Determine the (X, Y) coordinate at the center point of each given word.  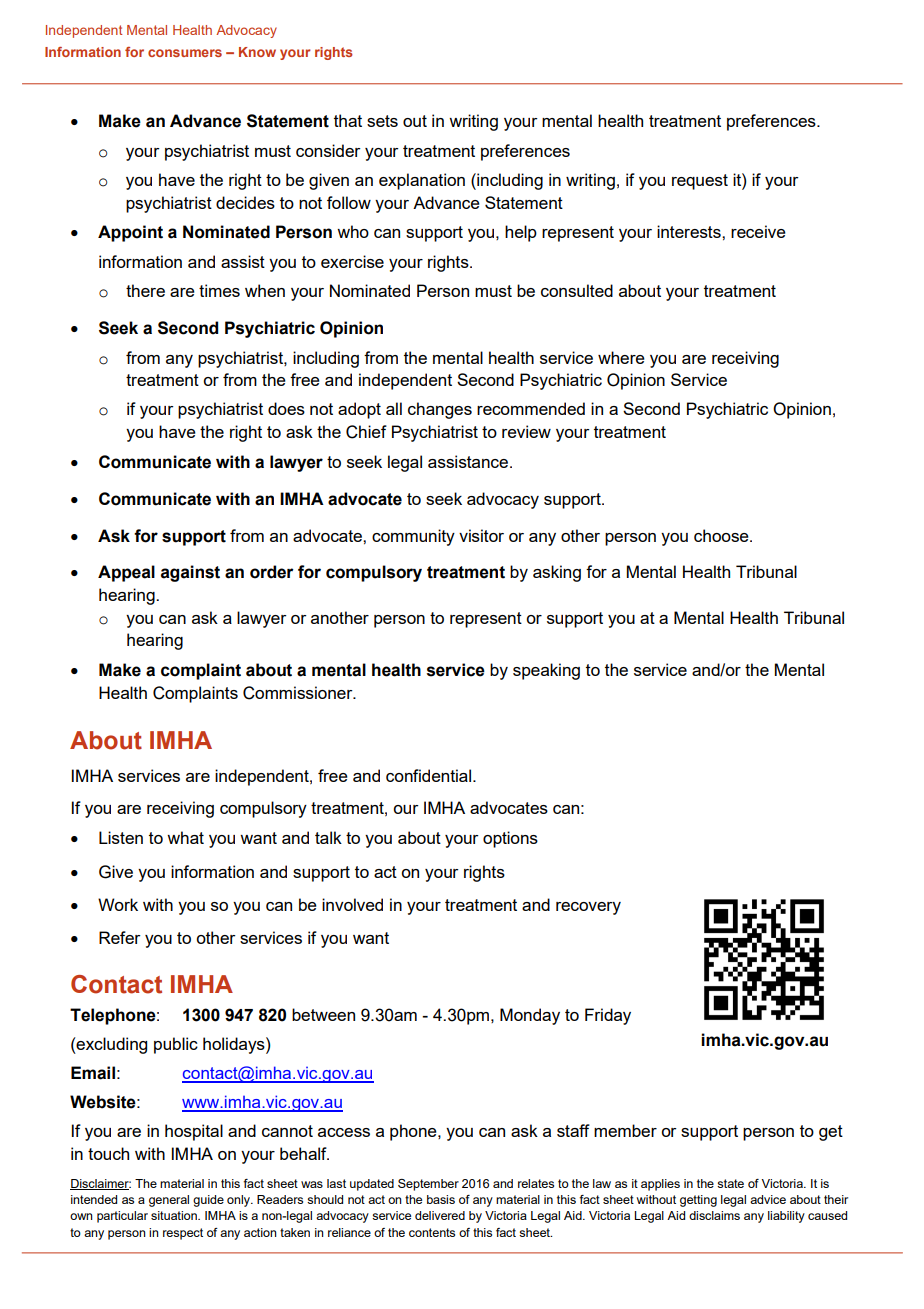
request (700, 182)
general (169, 1201)
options (510, 839)
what (185, 837)
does (286, 408)
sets (382, 121)
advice (768, 1199)
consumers (185, 53)
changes (440, 410)
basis (441, 1199)
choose (722, 535)
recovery (588, 908)
